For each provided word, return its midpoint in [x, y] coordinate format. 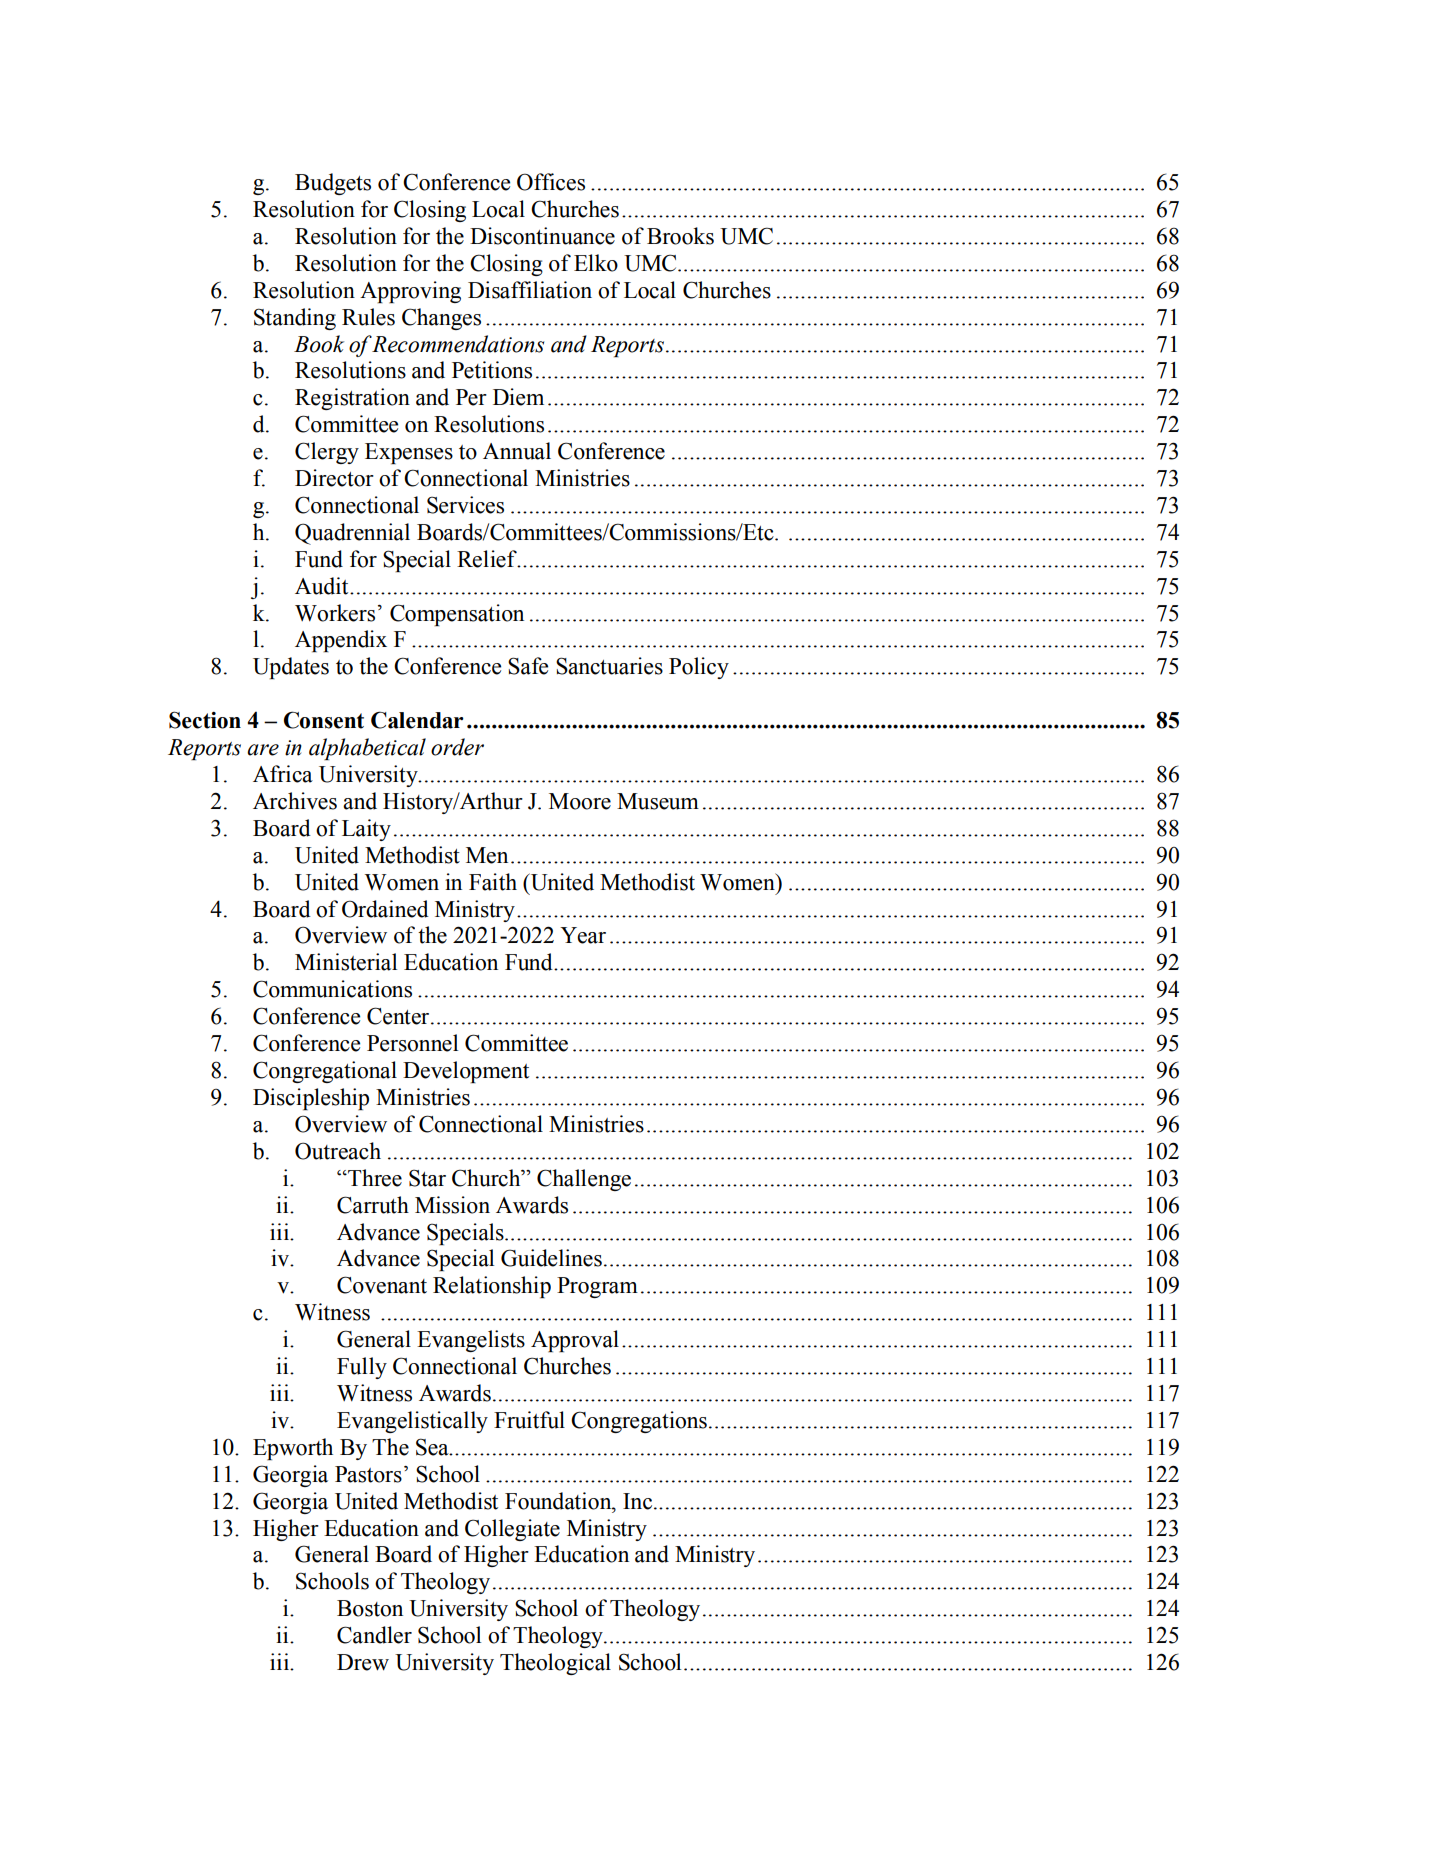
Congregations [639, 1422]
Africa [283, 774]
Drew [363, 1662]
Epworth [293, 1449]
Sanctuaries [609, 666]
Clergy [327, 453]
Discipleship [311, 1099]
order [457, 747]
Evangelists [471, 1341]
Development [466, 1072]
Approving [410, 292]
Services [465, 505]
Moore [580, 801]
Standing [295, 319]
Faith [493, 882]
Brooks [680, 236]
